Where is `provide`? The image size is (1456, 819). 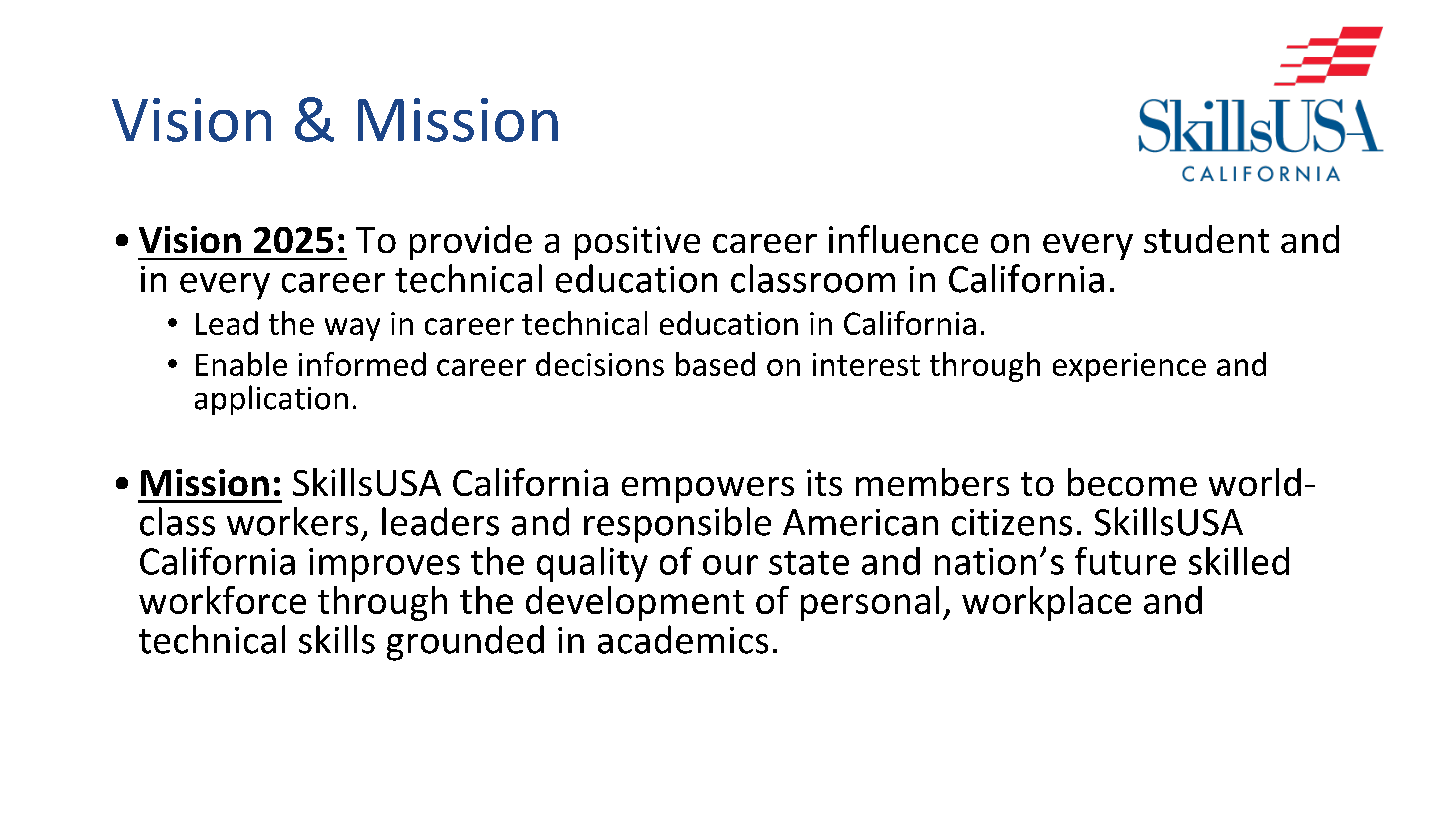 provide is located at coordinates (471, 242).
